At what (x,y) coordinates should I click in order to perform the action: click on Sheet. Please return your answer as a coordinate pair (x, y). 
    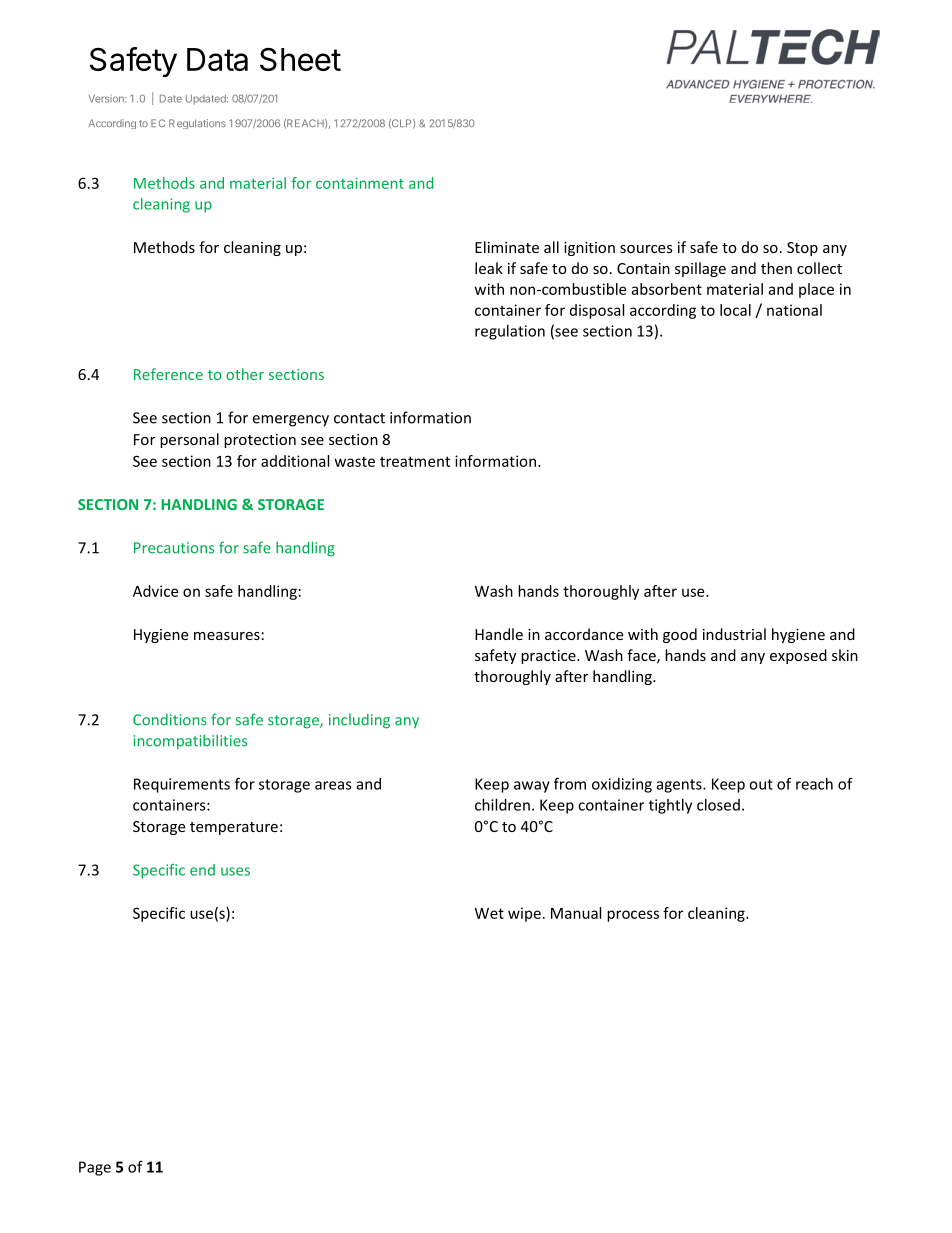
    Looking at the image, I should click on (300, 59).
